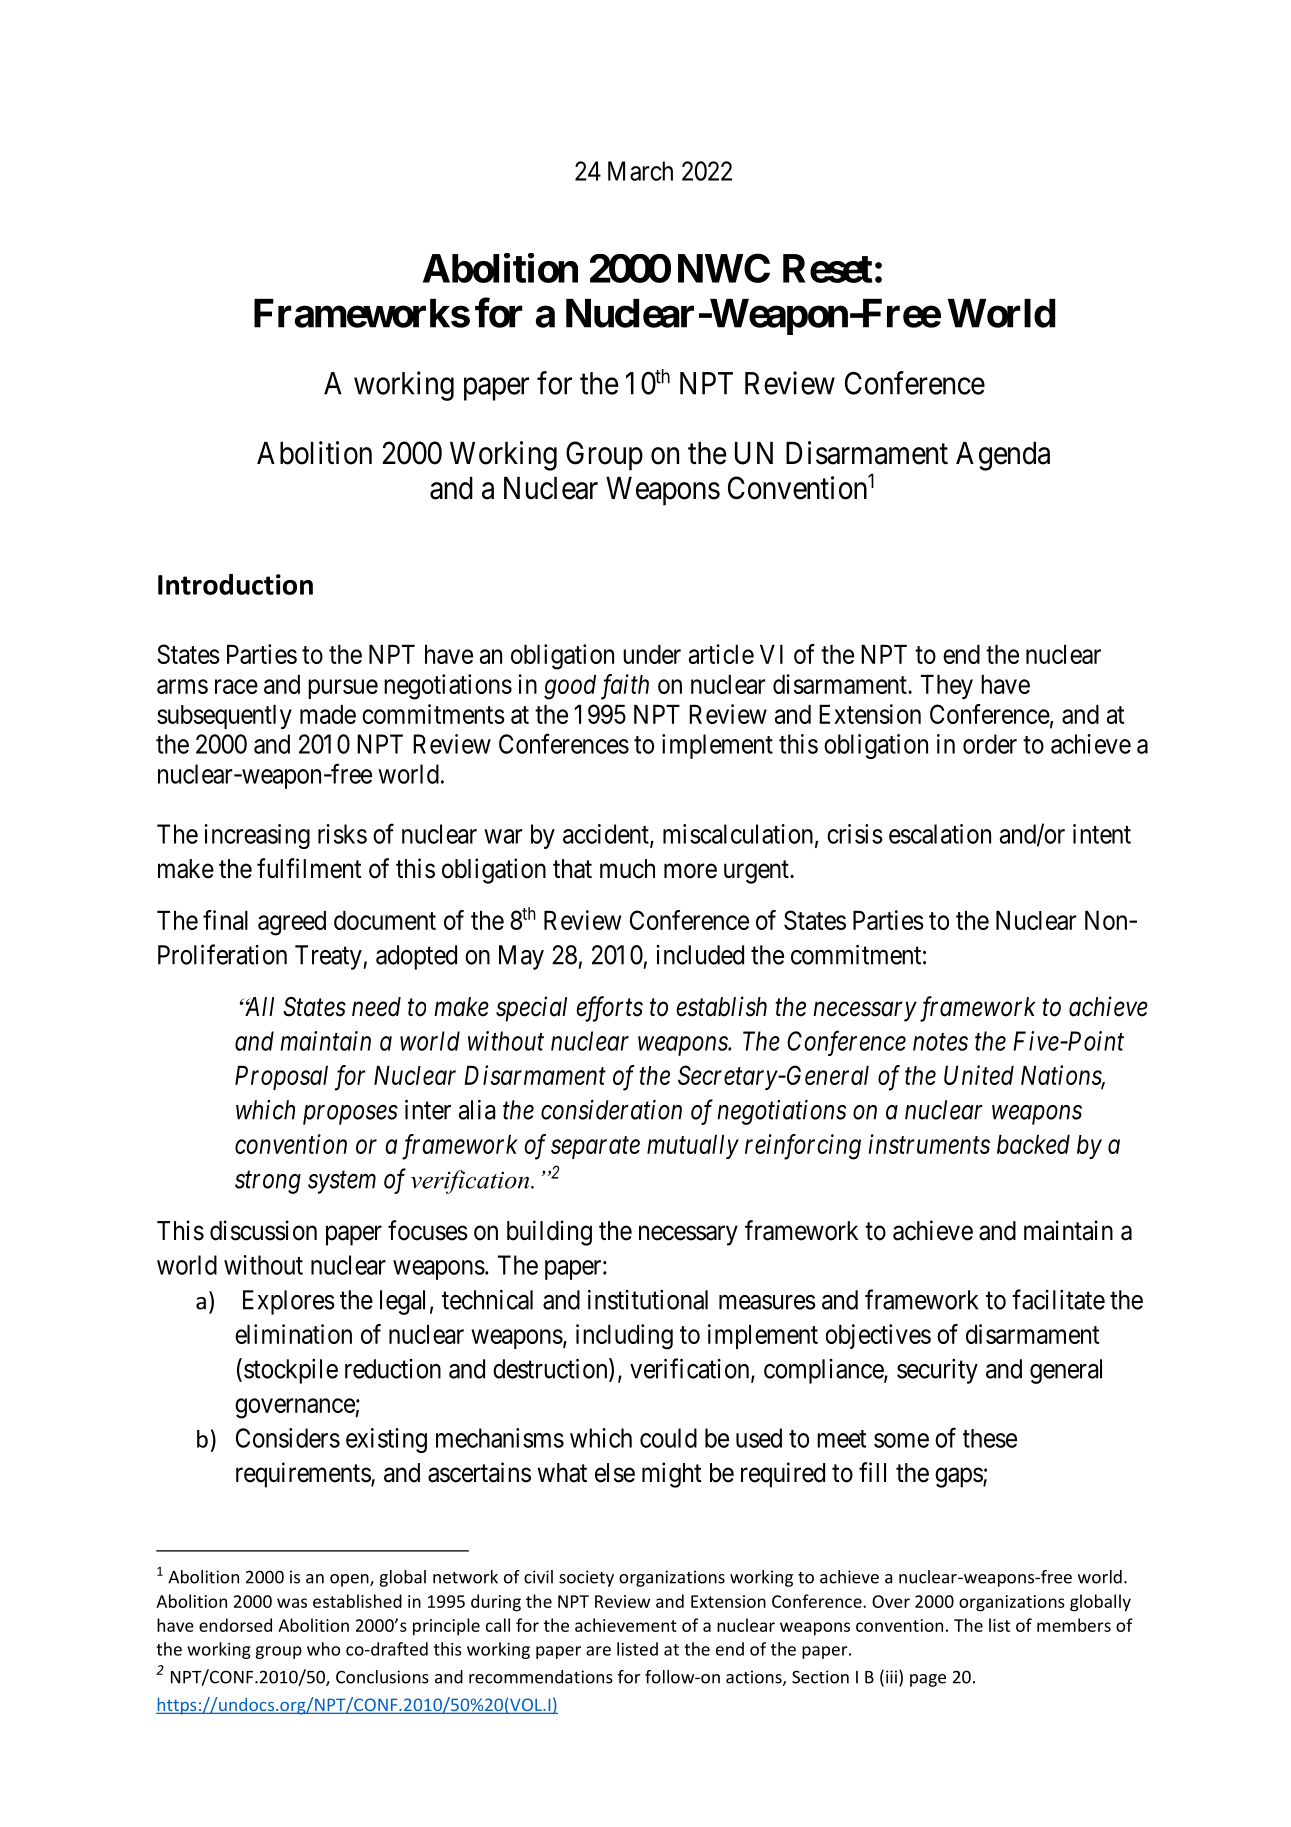  I want to click on Agenda, so click(1003, 456).
